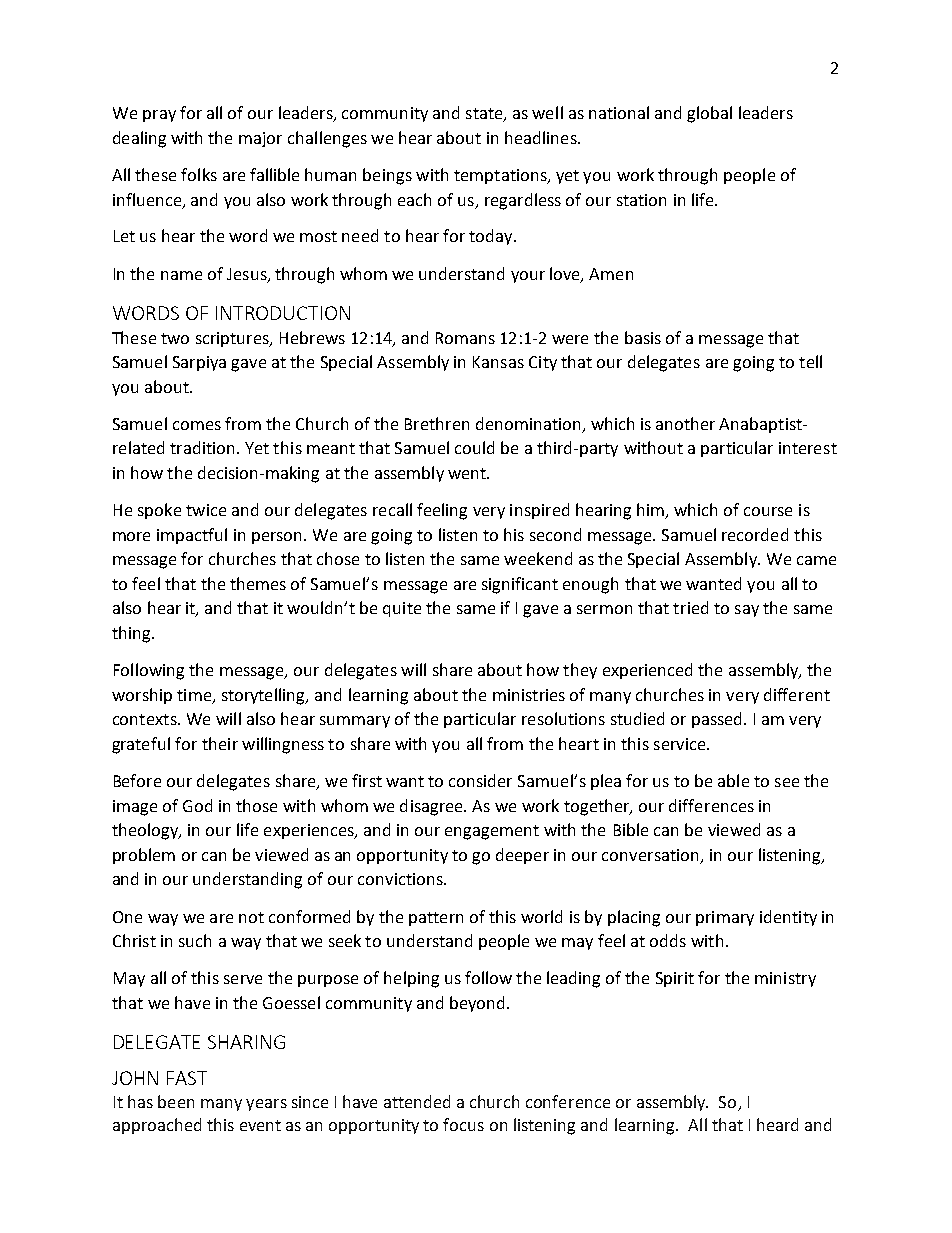 Image resolution: width=952 pixels, height=1233 pixels. I want to click on themes, so click(258, 583).
